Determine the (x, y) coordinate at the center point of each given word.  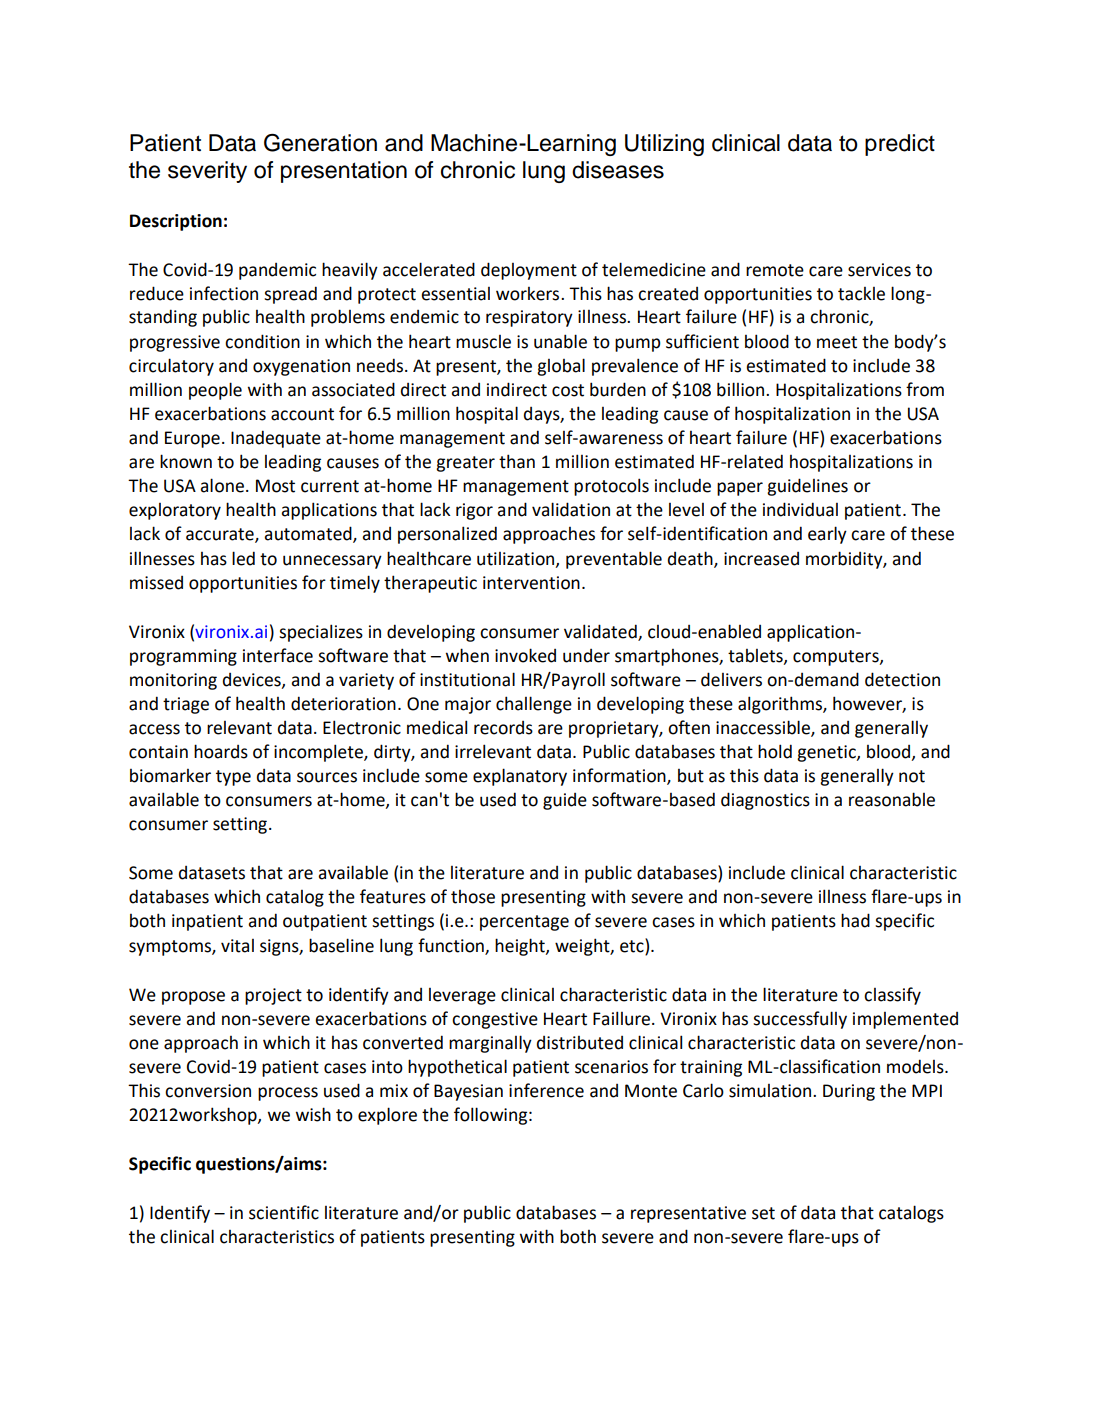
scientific (284, 1212)
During (849, 1092)
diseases (618, 170)
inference (546, 1090)
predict (900, 145)
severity (207, 172)
